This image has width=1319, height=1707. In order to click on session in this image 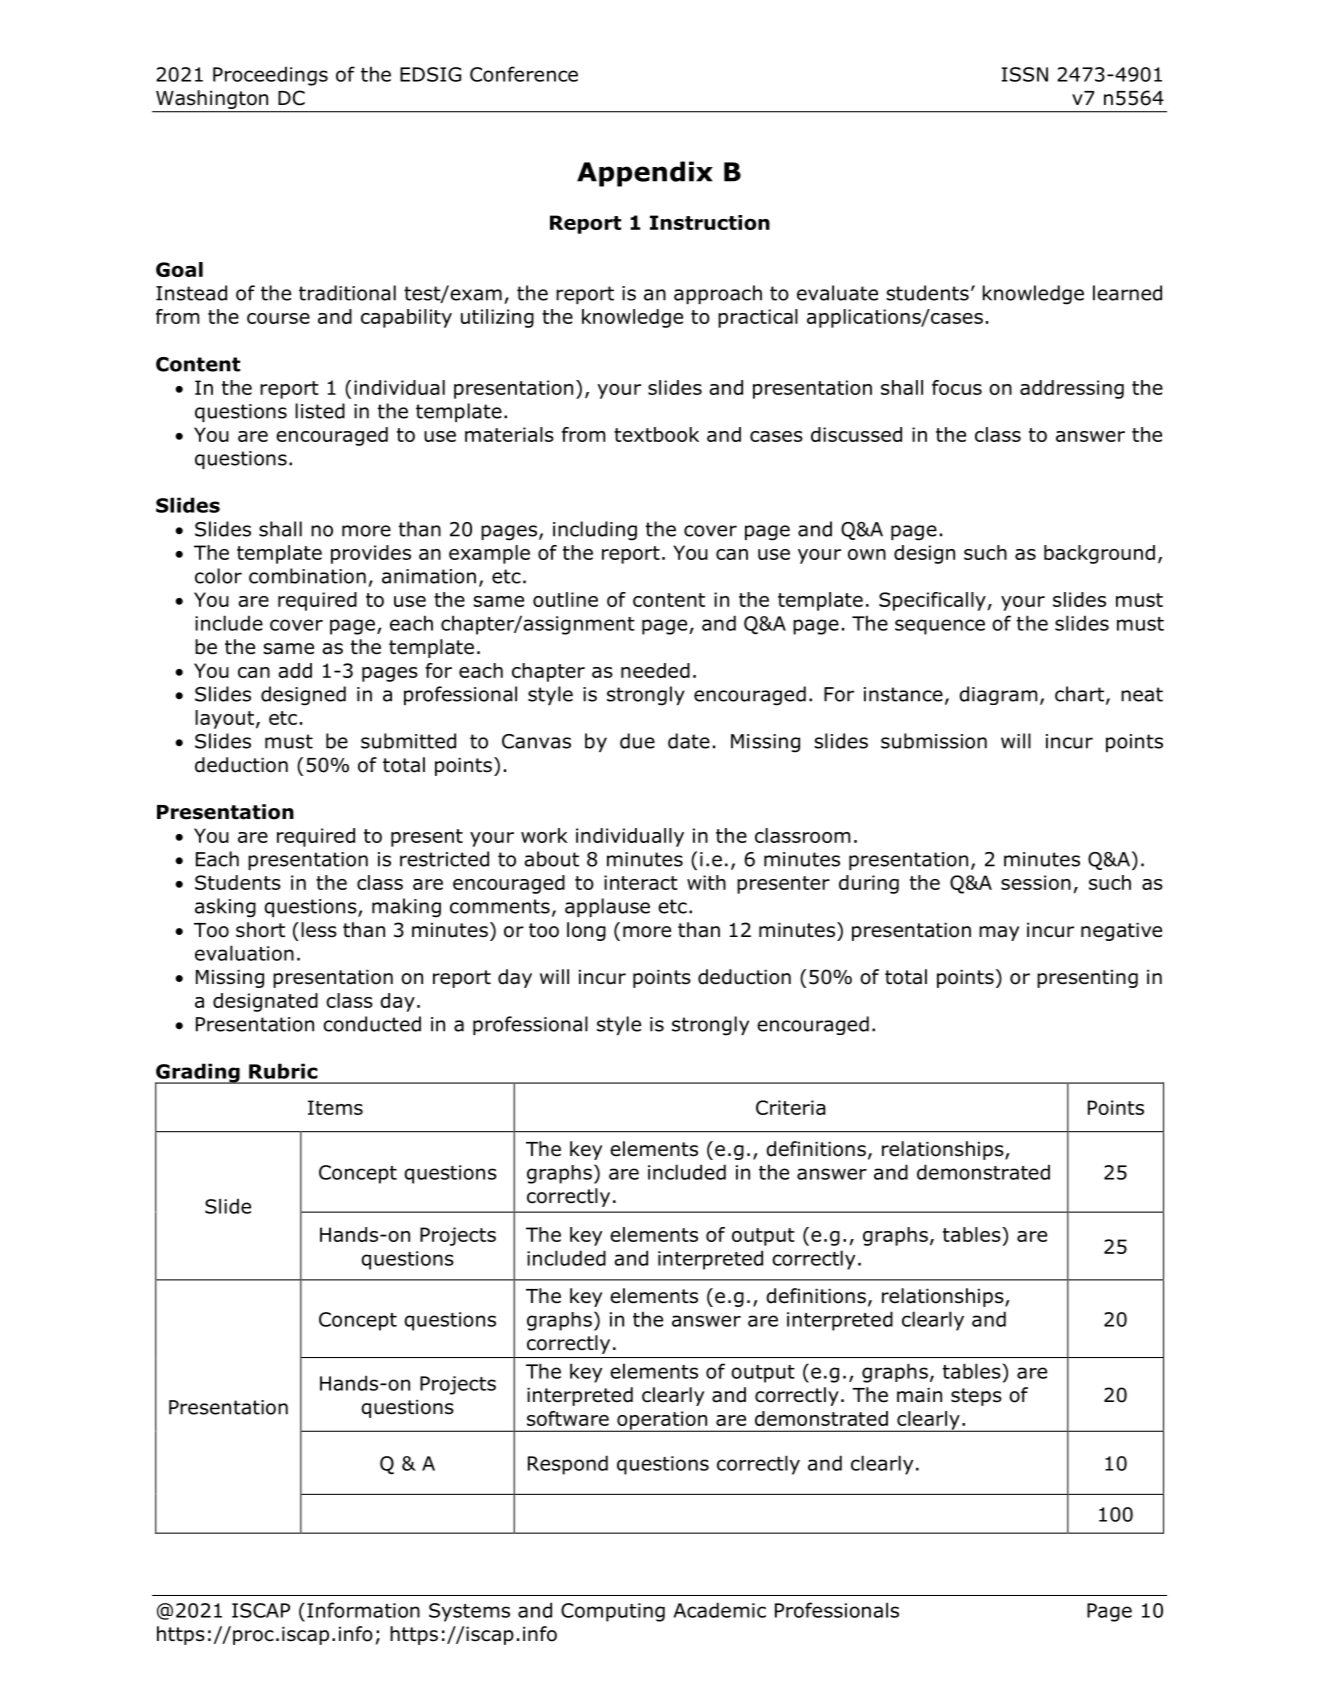, I will do `click(1036, 882)`.
